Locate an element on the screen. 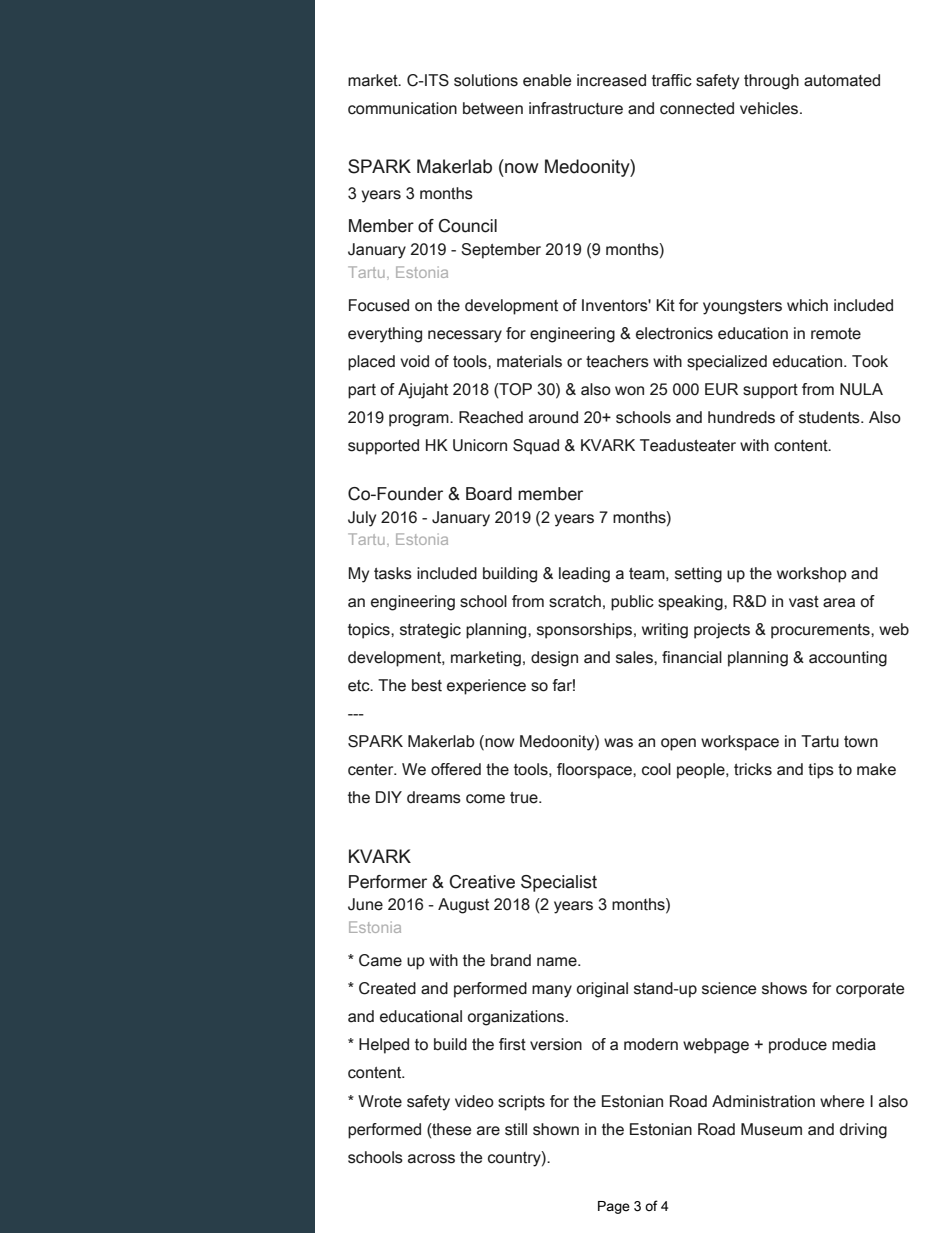 This screenshot has width=952, height=1233. void is located at coordinates (414, 361).
